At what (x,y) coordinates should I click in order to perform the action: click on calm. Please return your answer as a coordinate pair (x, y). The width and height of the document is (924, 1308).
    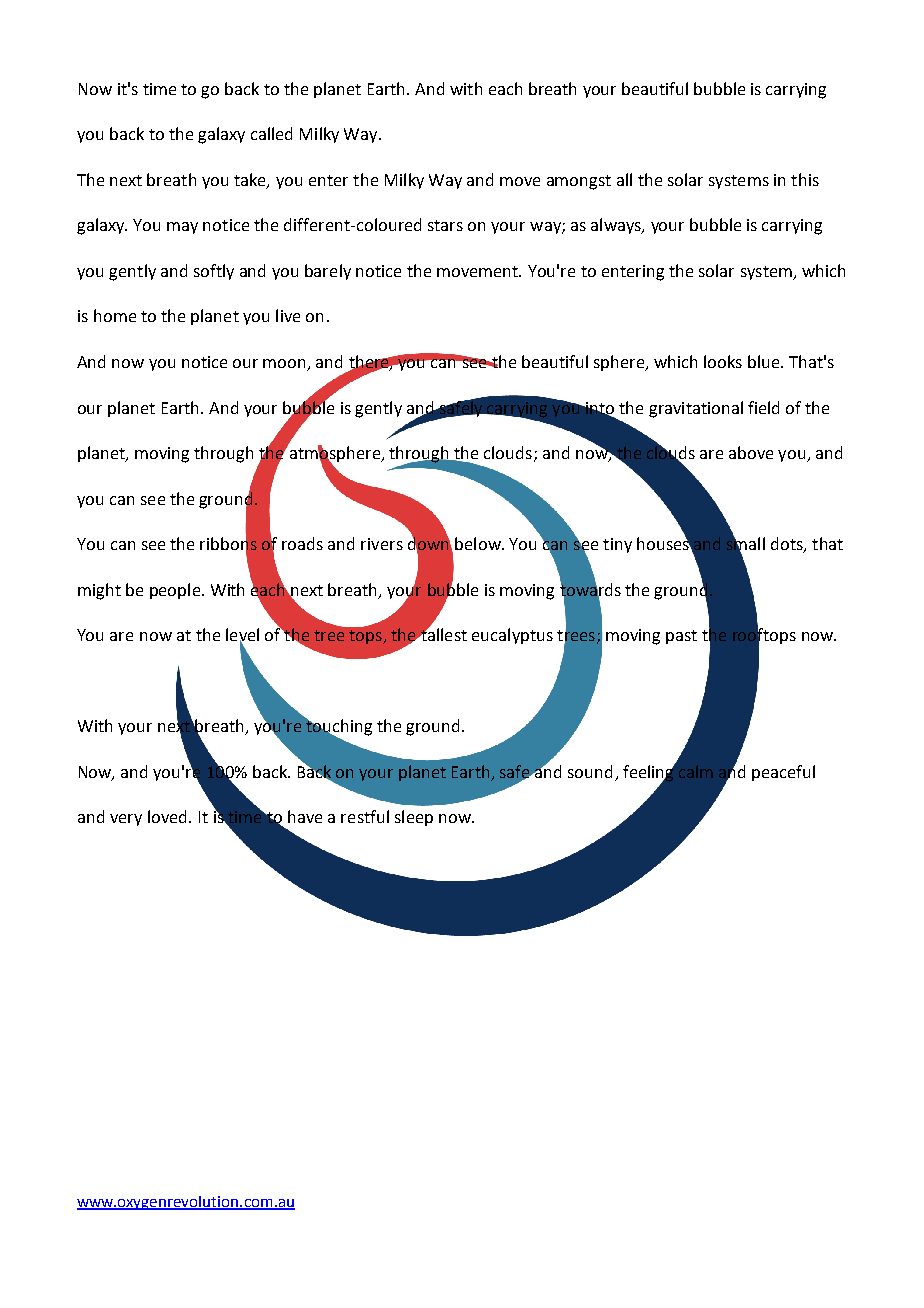
    Looking at the image, I should click on (696, 771).
